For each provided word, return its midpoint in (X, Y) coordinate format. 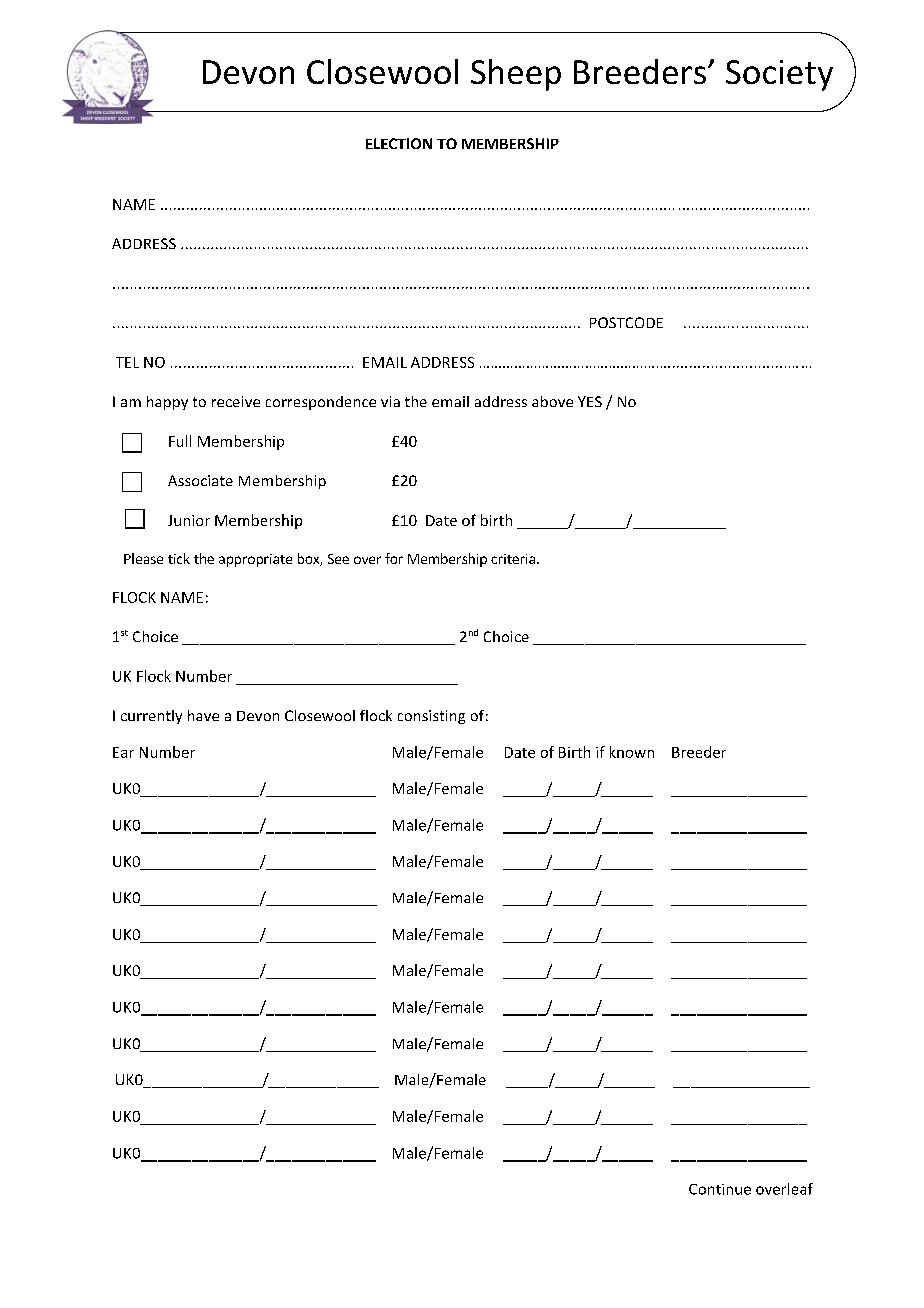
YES (590, 401)
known (632, 752)
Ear (123, 752)
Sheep (516, 75)
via (390, 401)
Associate (200, 480)
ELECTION (399, 143)
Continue (720, 1189)
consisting (431, 717)
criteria (513, 559)
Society (779, 75)
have (203, 715)
